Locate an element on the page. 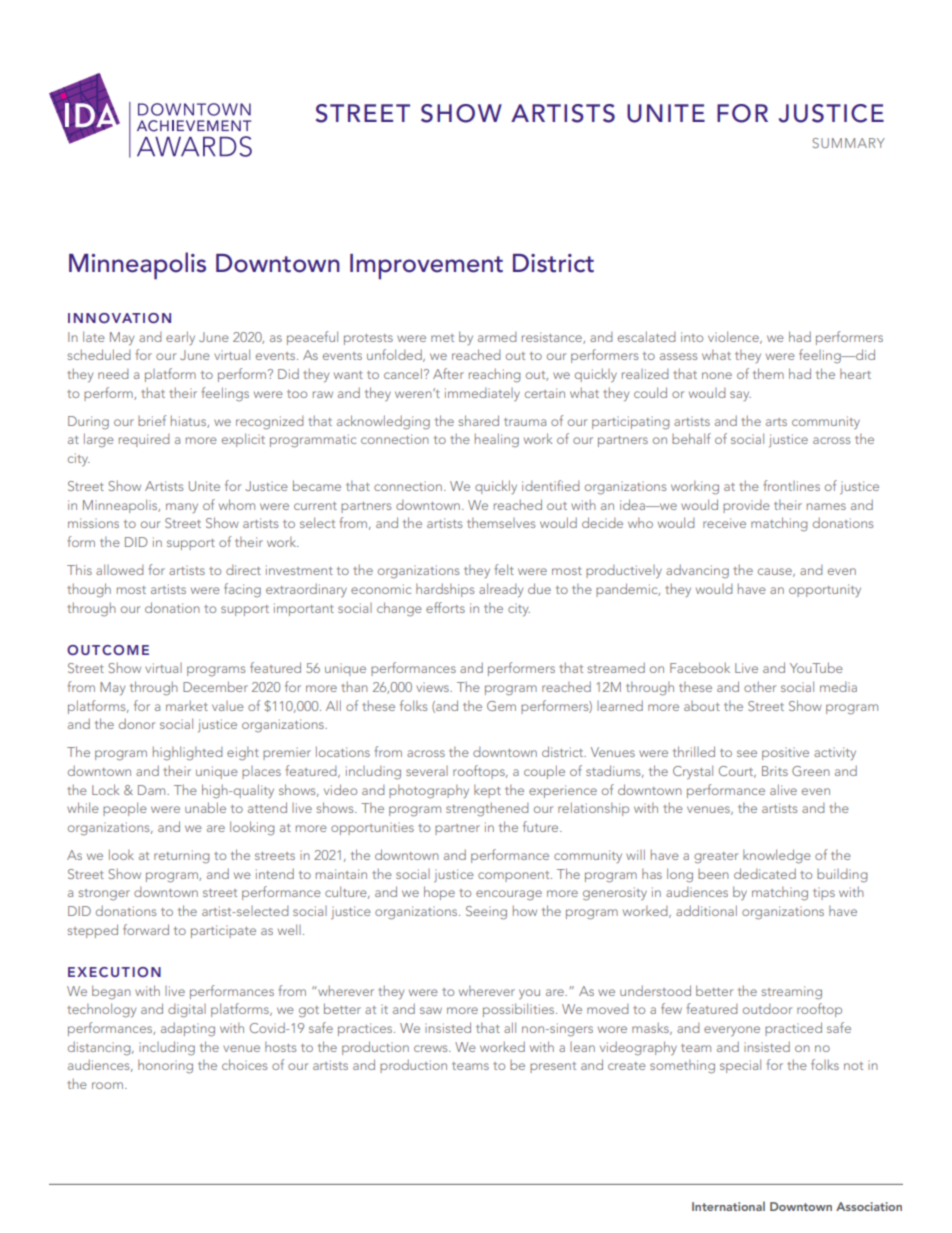 The image size is (952, 1233). Improvement is located at coordinates (426, 267).
